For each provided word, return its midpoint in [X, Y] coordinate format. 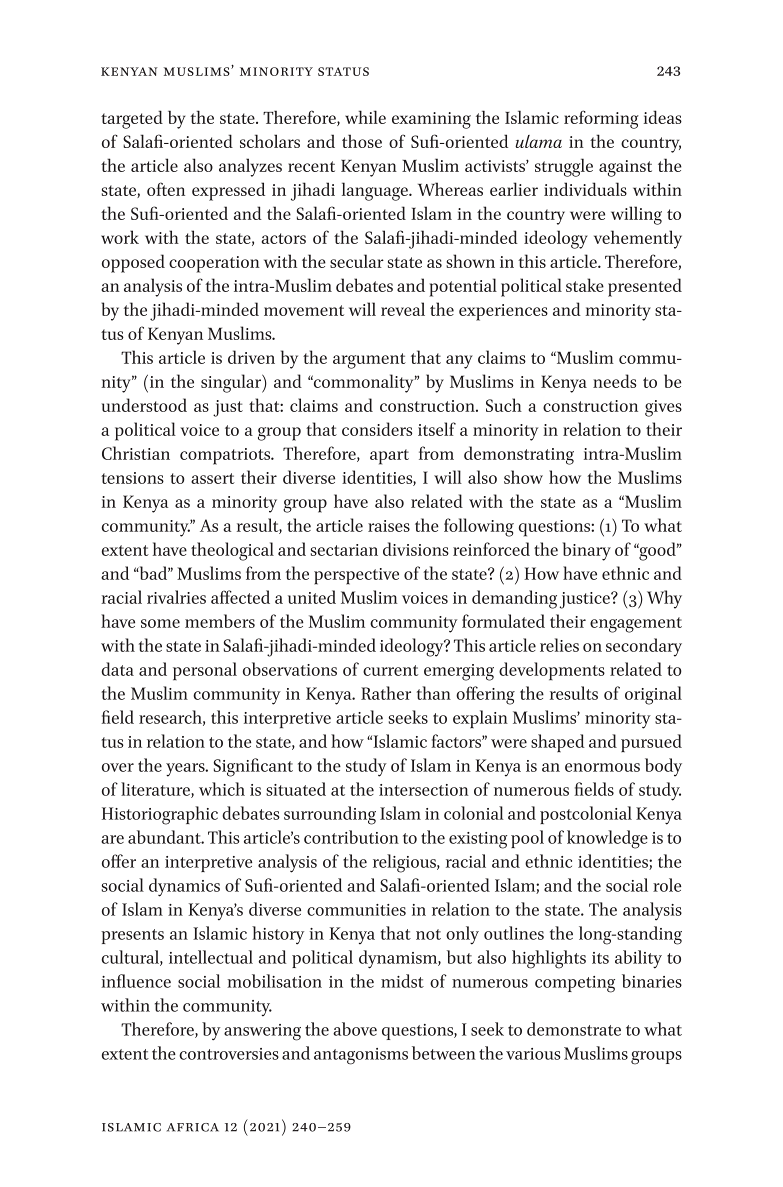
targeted [132, 119]
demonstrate [574, 1029]
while [365, 117]
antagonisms [361, 1056]
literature [156, 790]
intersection [423, 790]
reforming [601, 119]
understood [144, 405]
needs [614, 381]
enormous [602, 767]
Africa [193, 1127]
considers [377, 429]
